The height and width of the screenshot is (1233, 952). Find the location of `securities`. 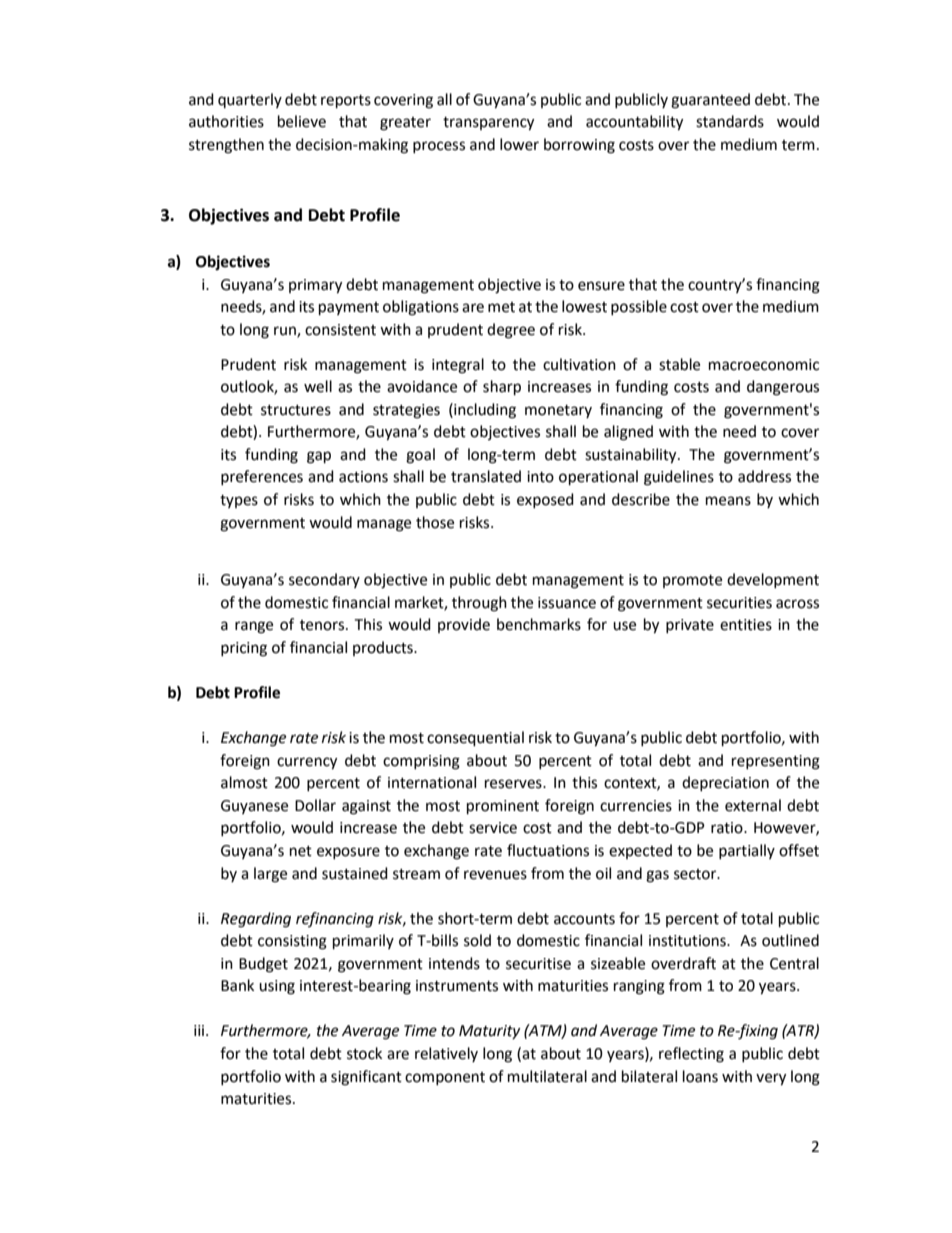

securities is located at coordinates (739, 603).
